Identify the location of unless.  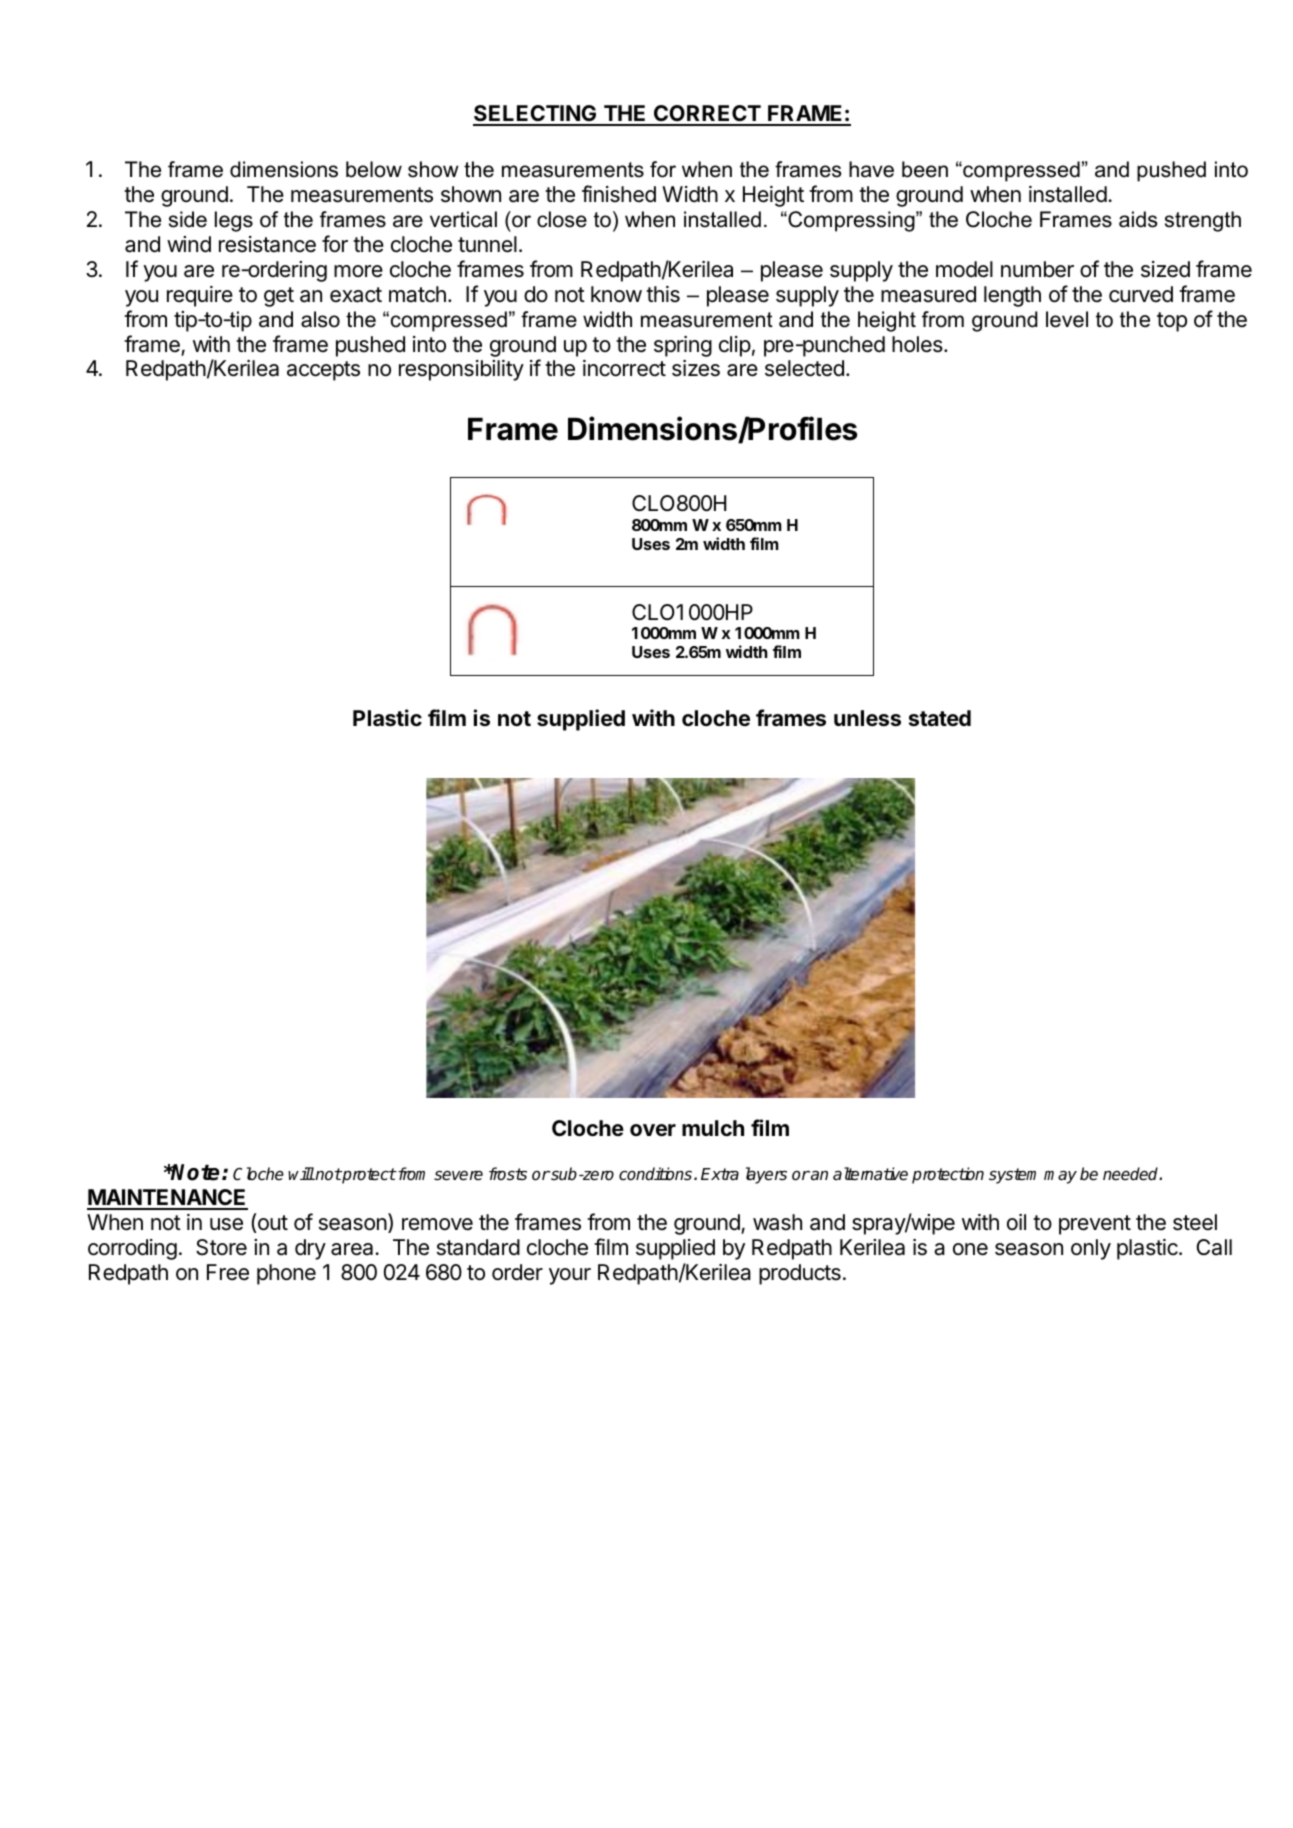
(867, 718).
